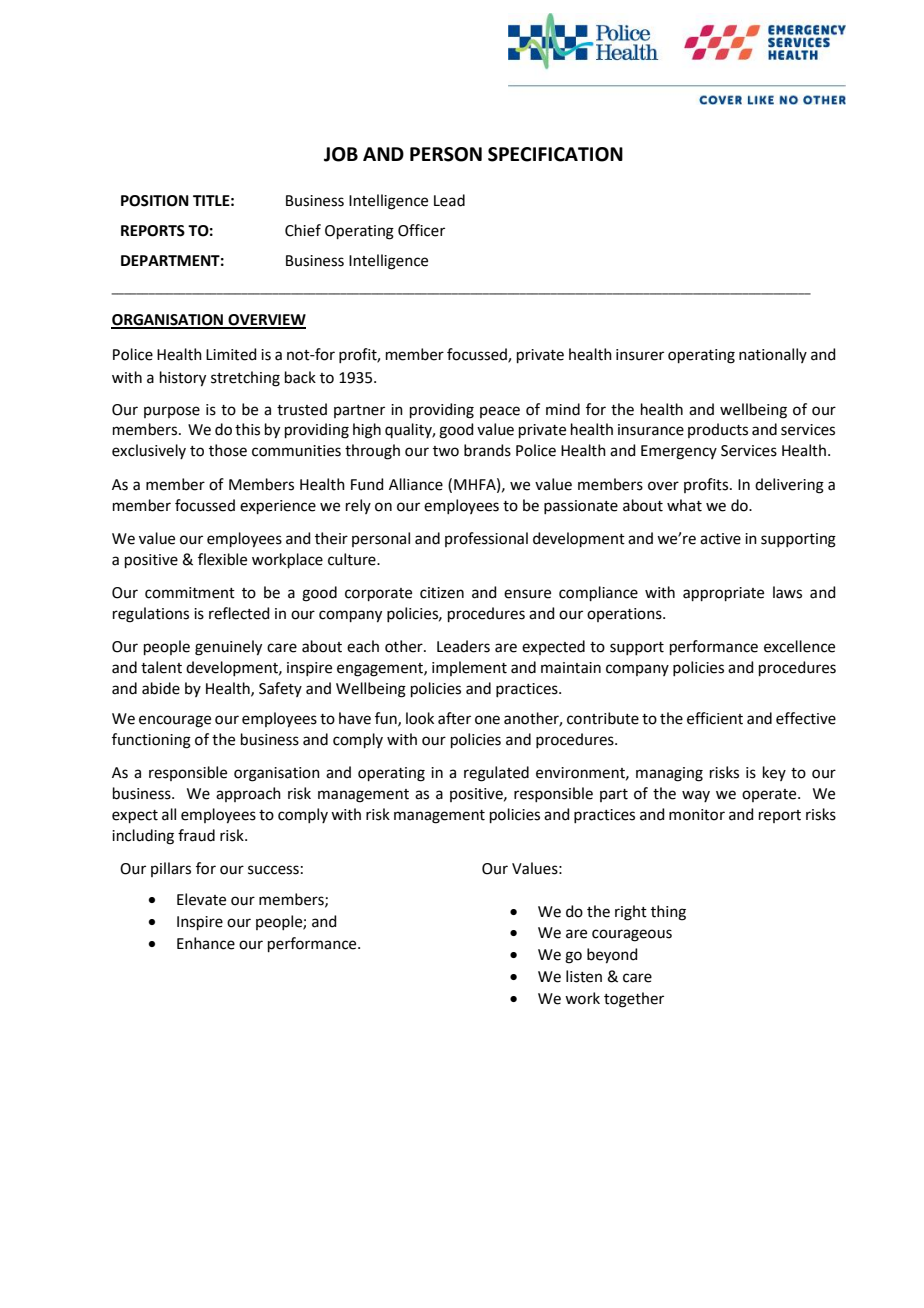  I want to click on encourage, so click(175, 721).
